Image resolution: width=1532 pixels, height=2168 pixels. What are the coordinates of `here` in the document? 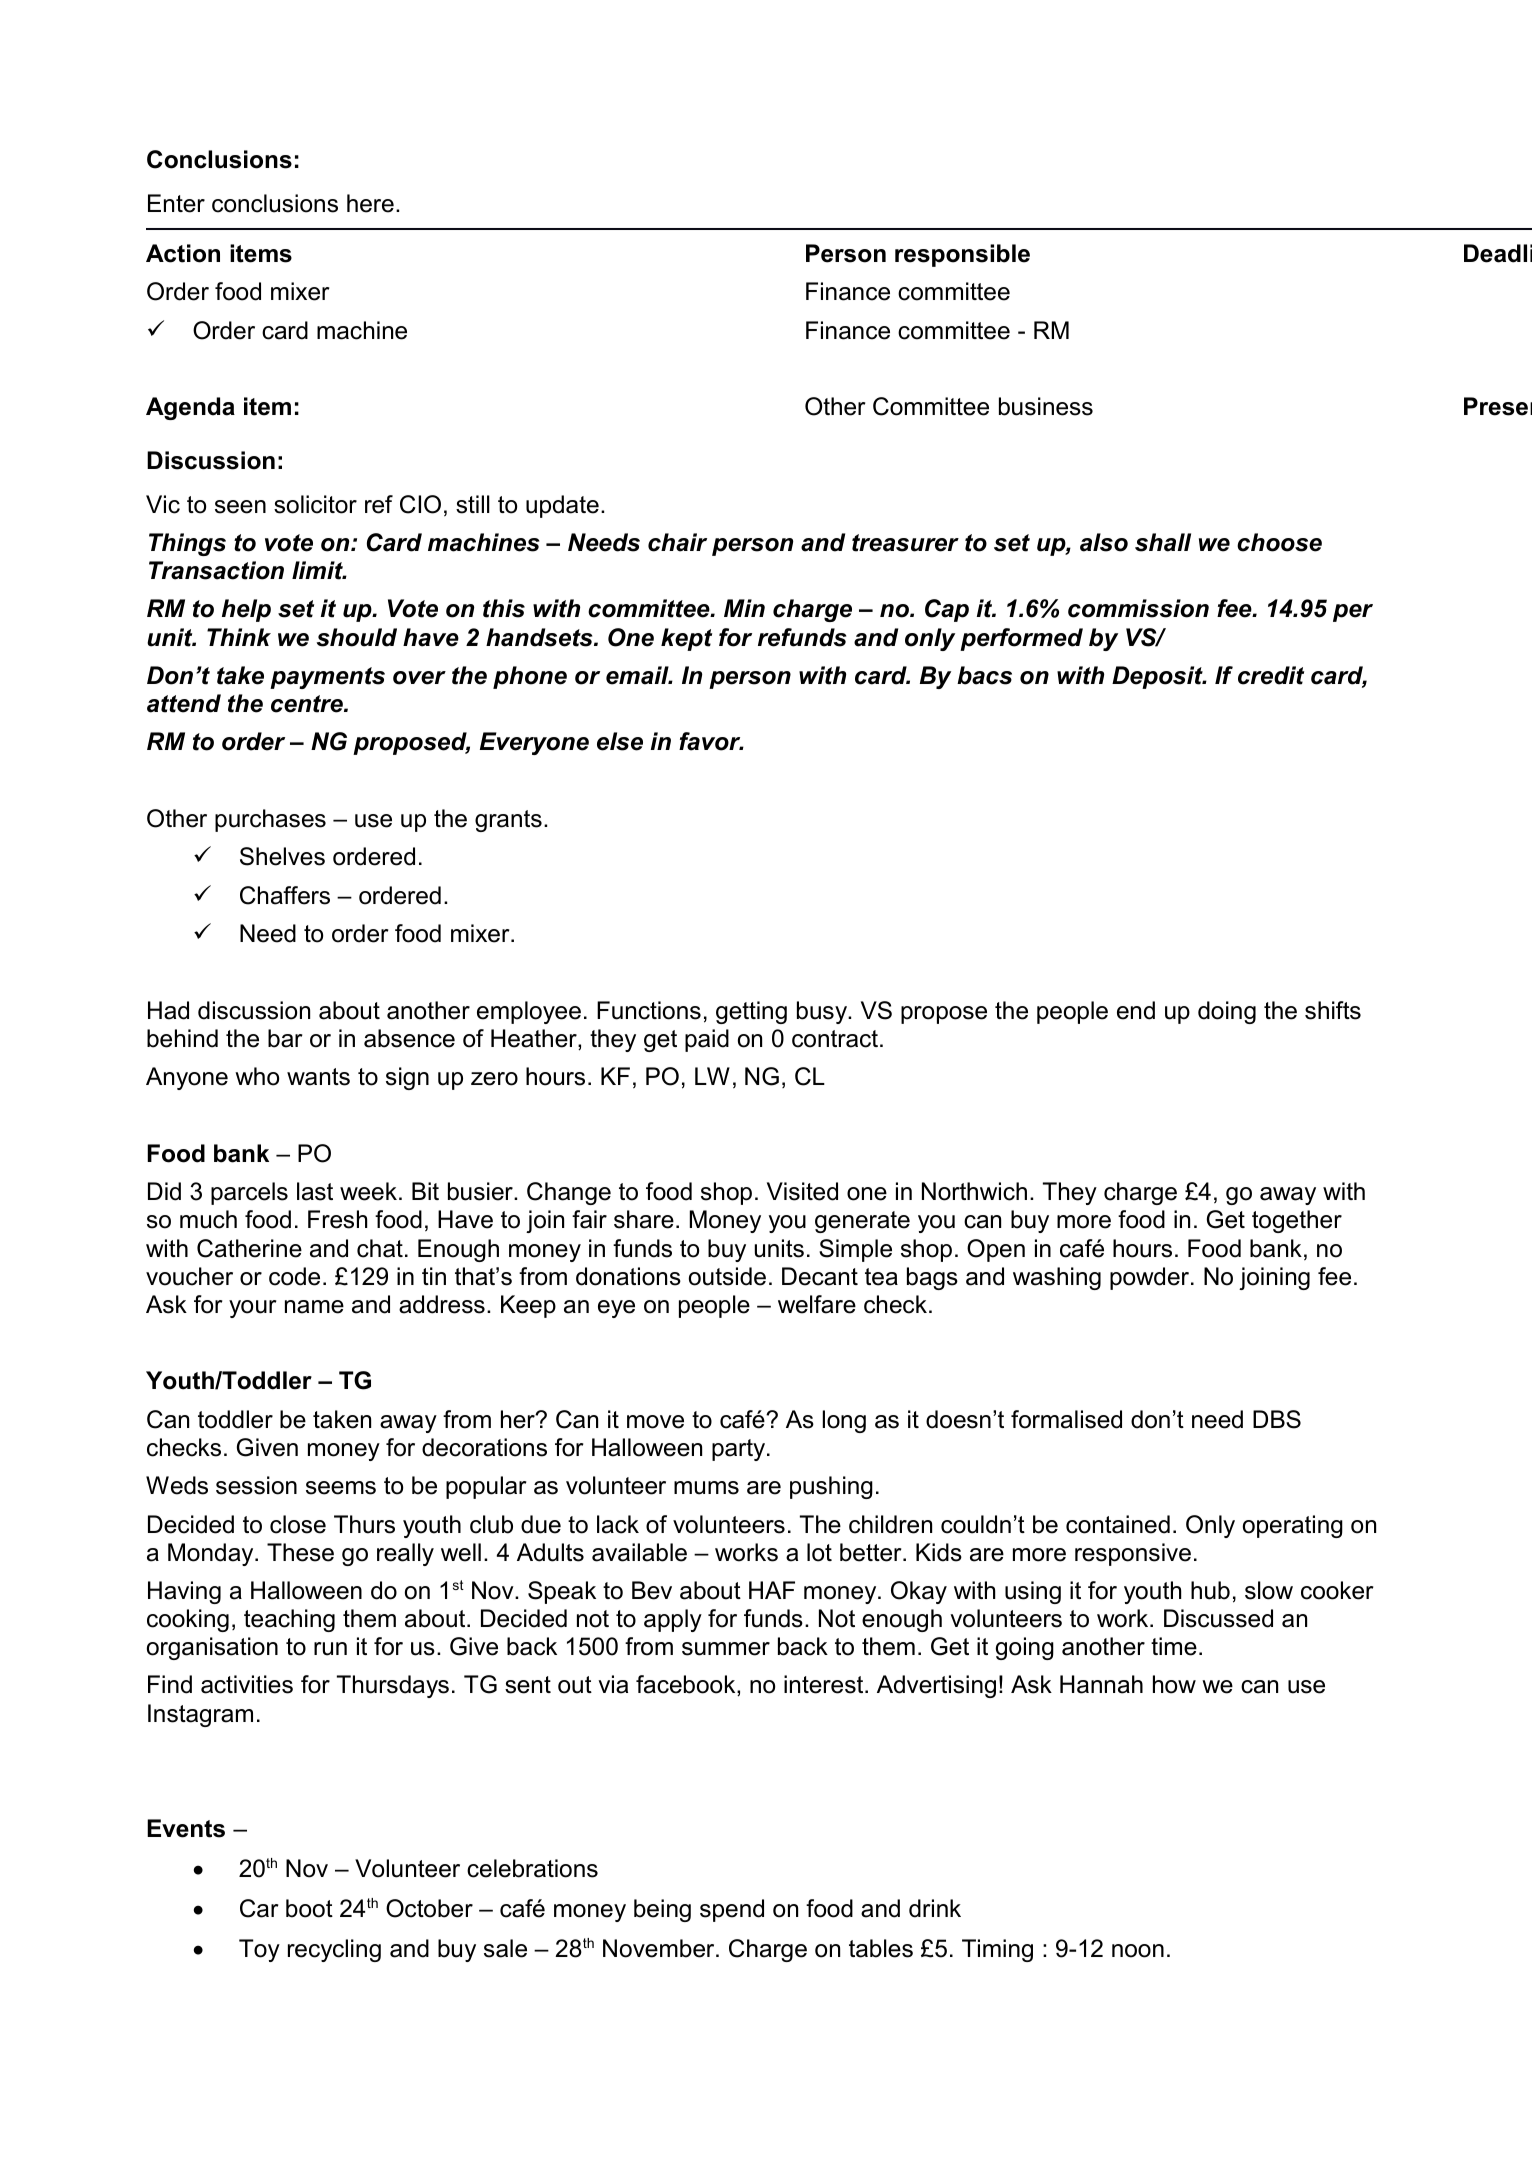 It's located at (370, 203).
